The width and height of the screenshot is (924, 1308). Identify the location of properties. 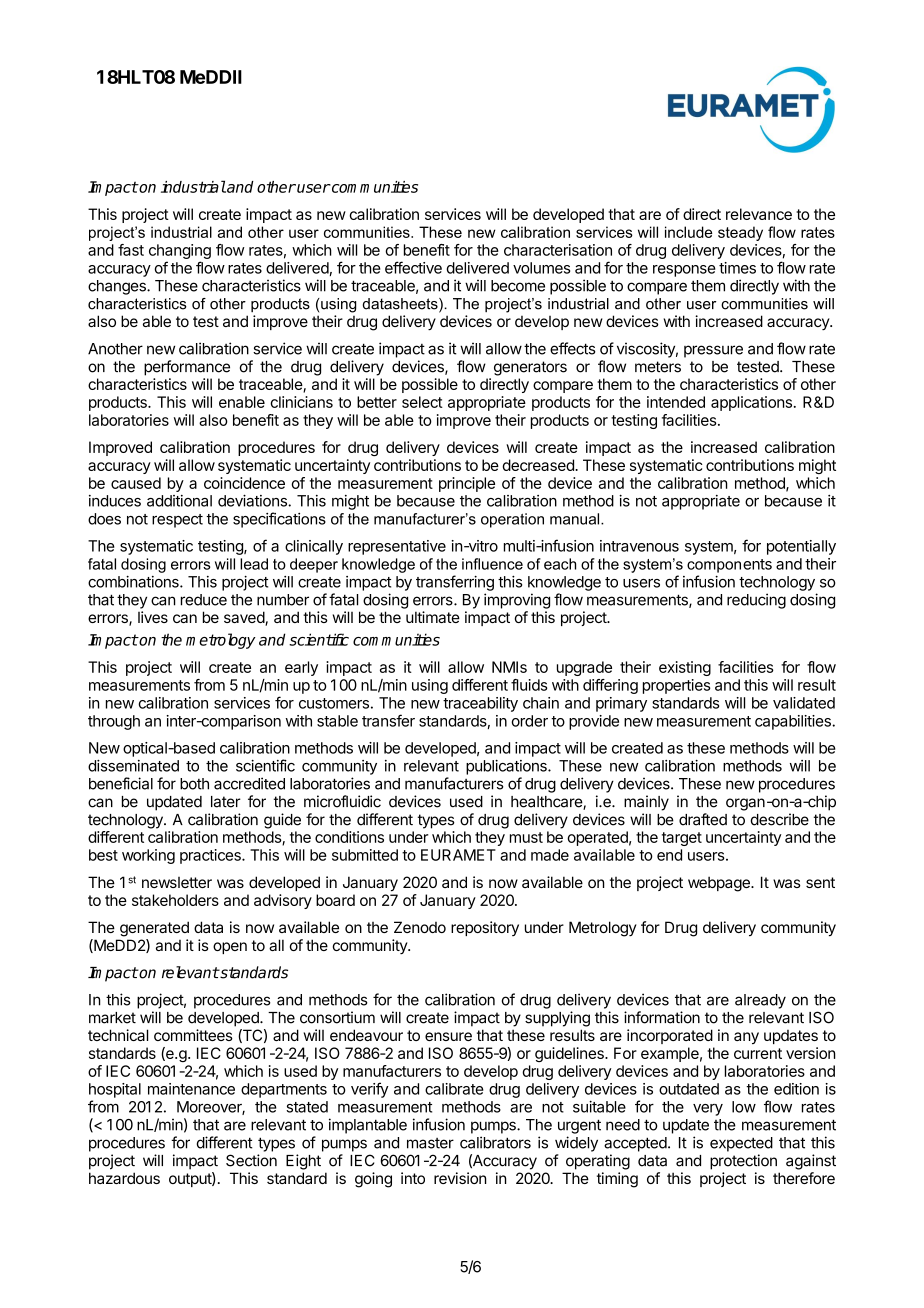
(677, 686).
